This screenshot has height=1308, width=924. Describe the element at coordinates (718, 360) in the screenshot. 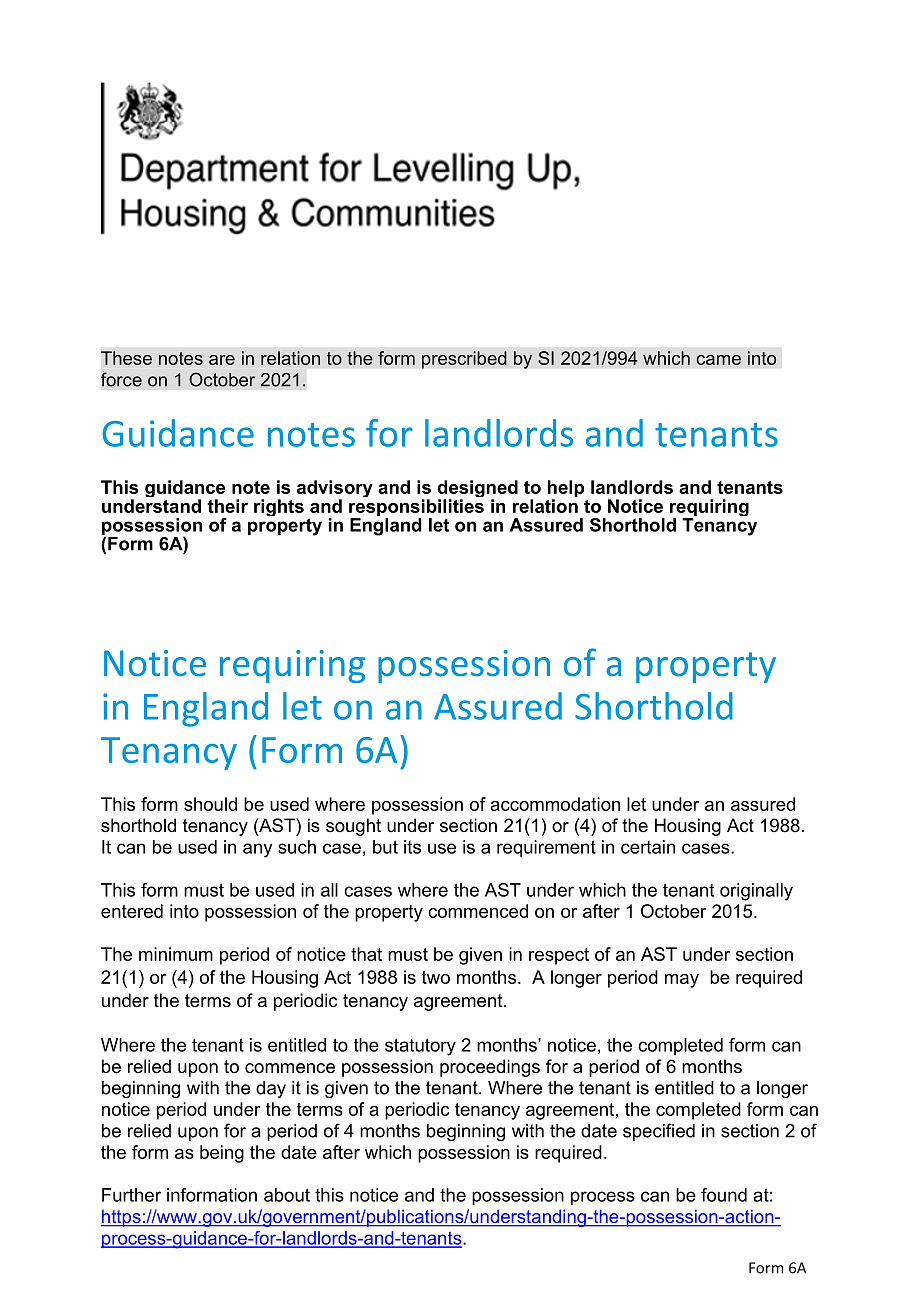

I see `came` at that location.
